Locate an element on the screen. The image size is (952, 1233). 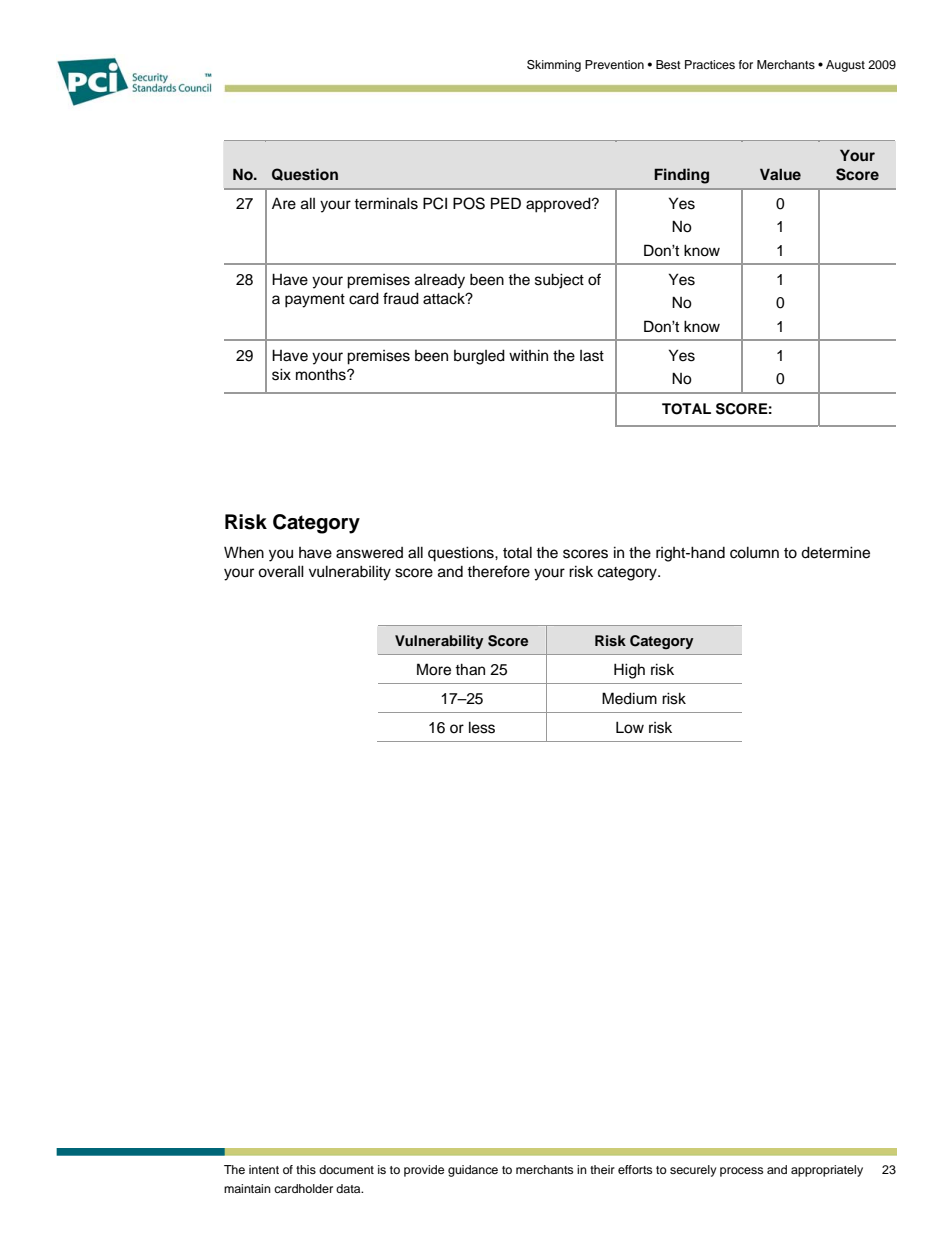
Low is located at coordinates (630, 727).
